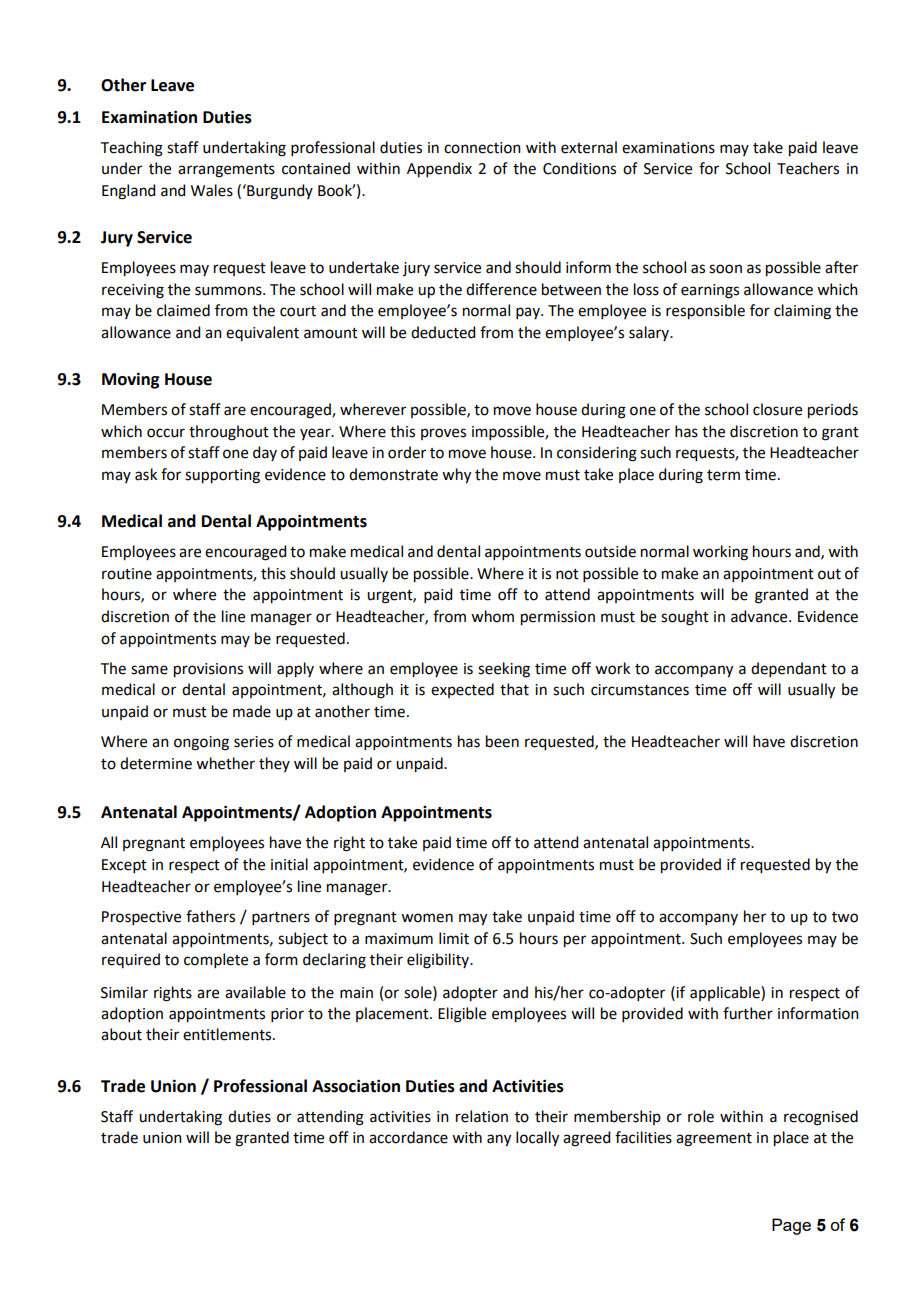 This screenshot has height=1307, width=924. Describe the element at coordinates (208, 670) in the screenshot. I see `provisions` at that location.
